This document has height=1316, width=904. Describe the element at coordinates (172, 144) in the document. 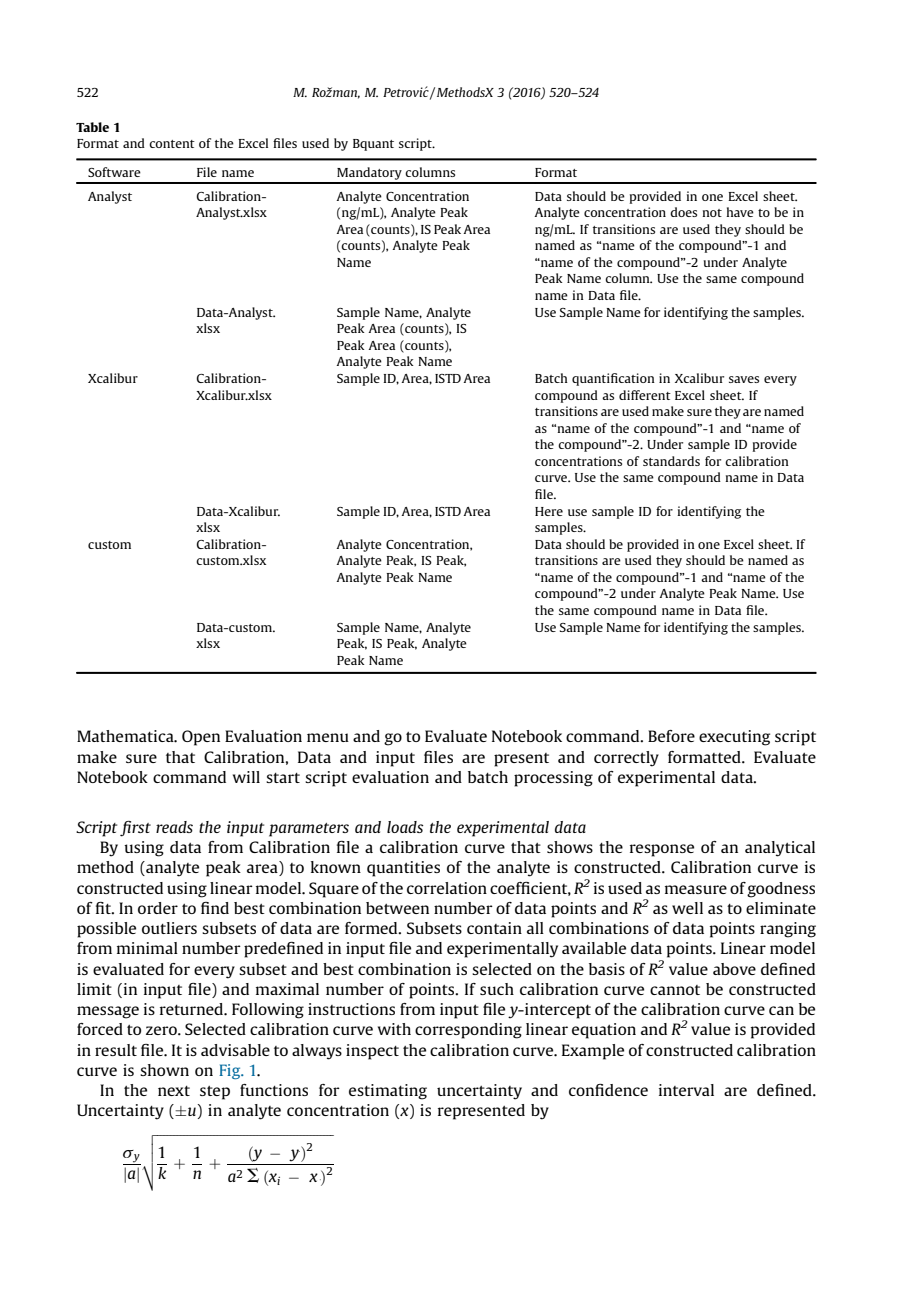

I see `content` at that location.
